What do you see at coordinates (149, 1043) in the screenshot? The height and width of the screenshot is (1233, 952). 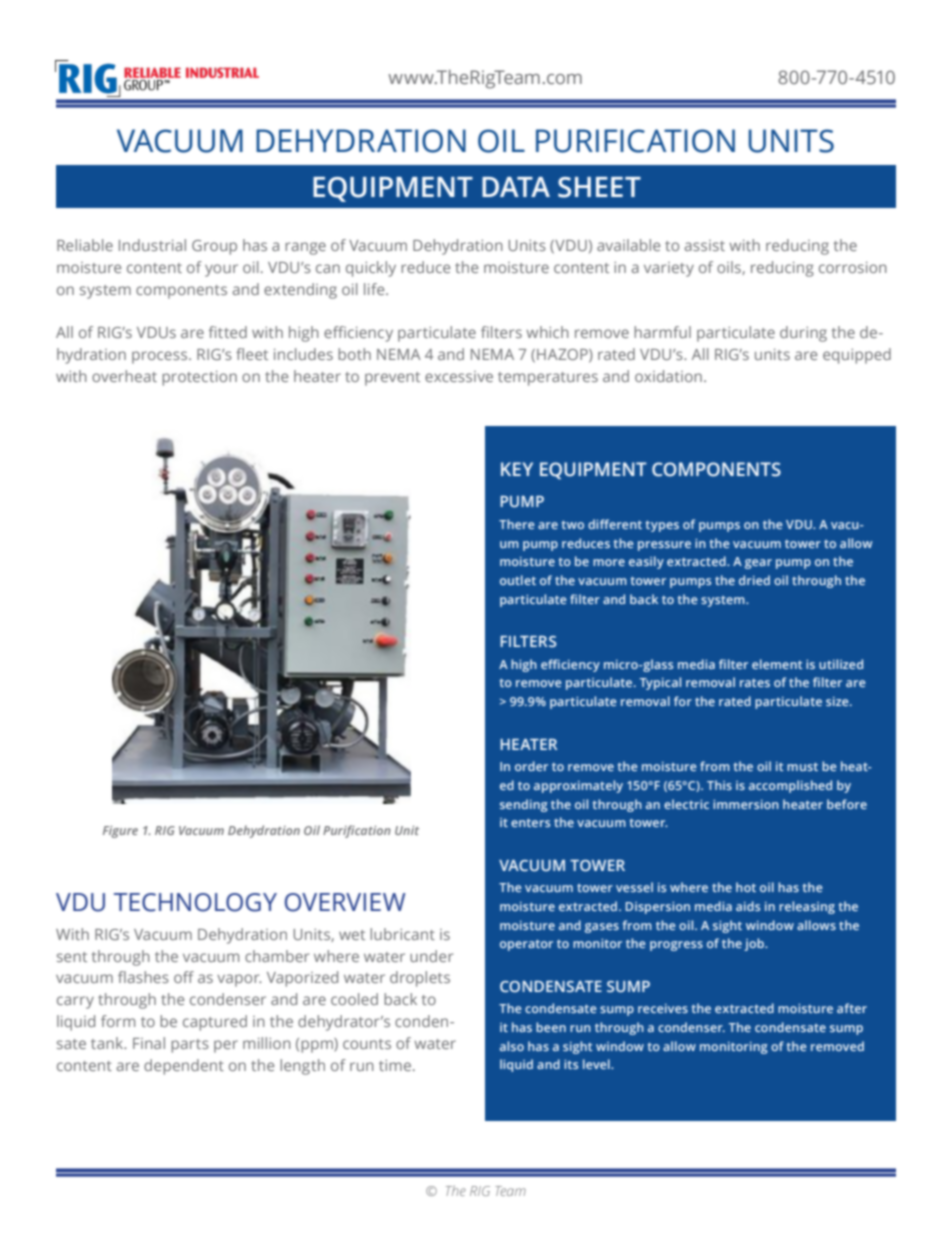 I see `Final` at bounding box center [149, 1043].
